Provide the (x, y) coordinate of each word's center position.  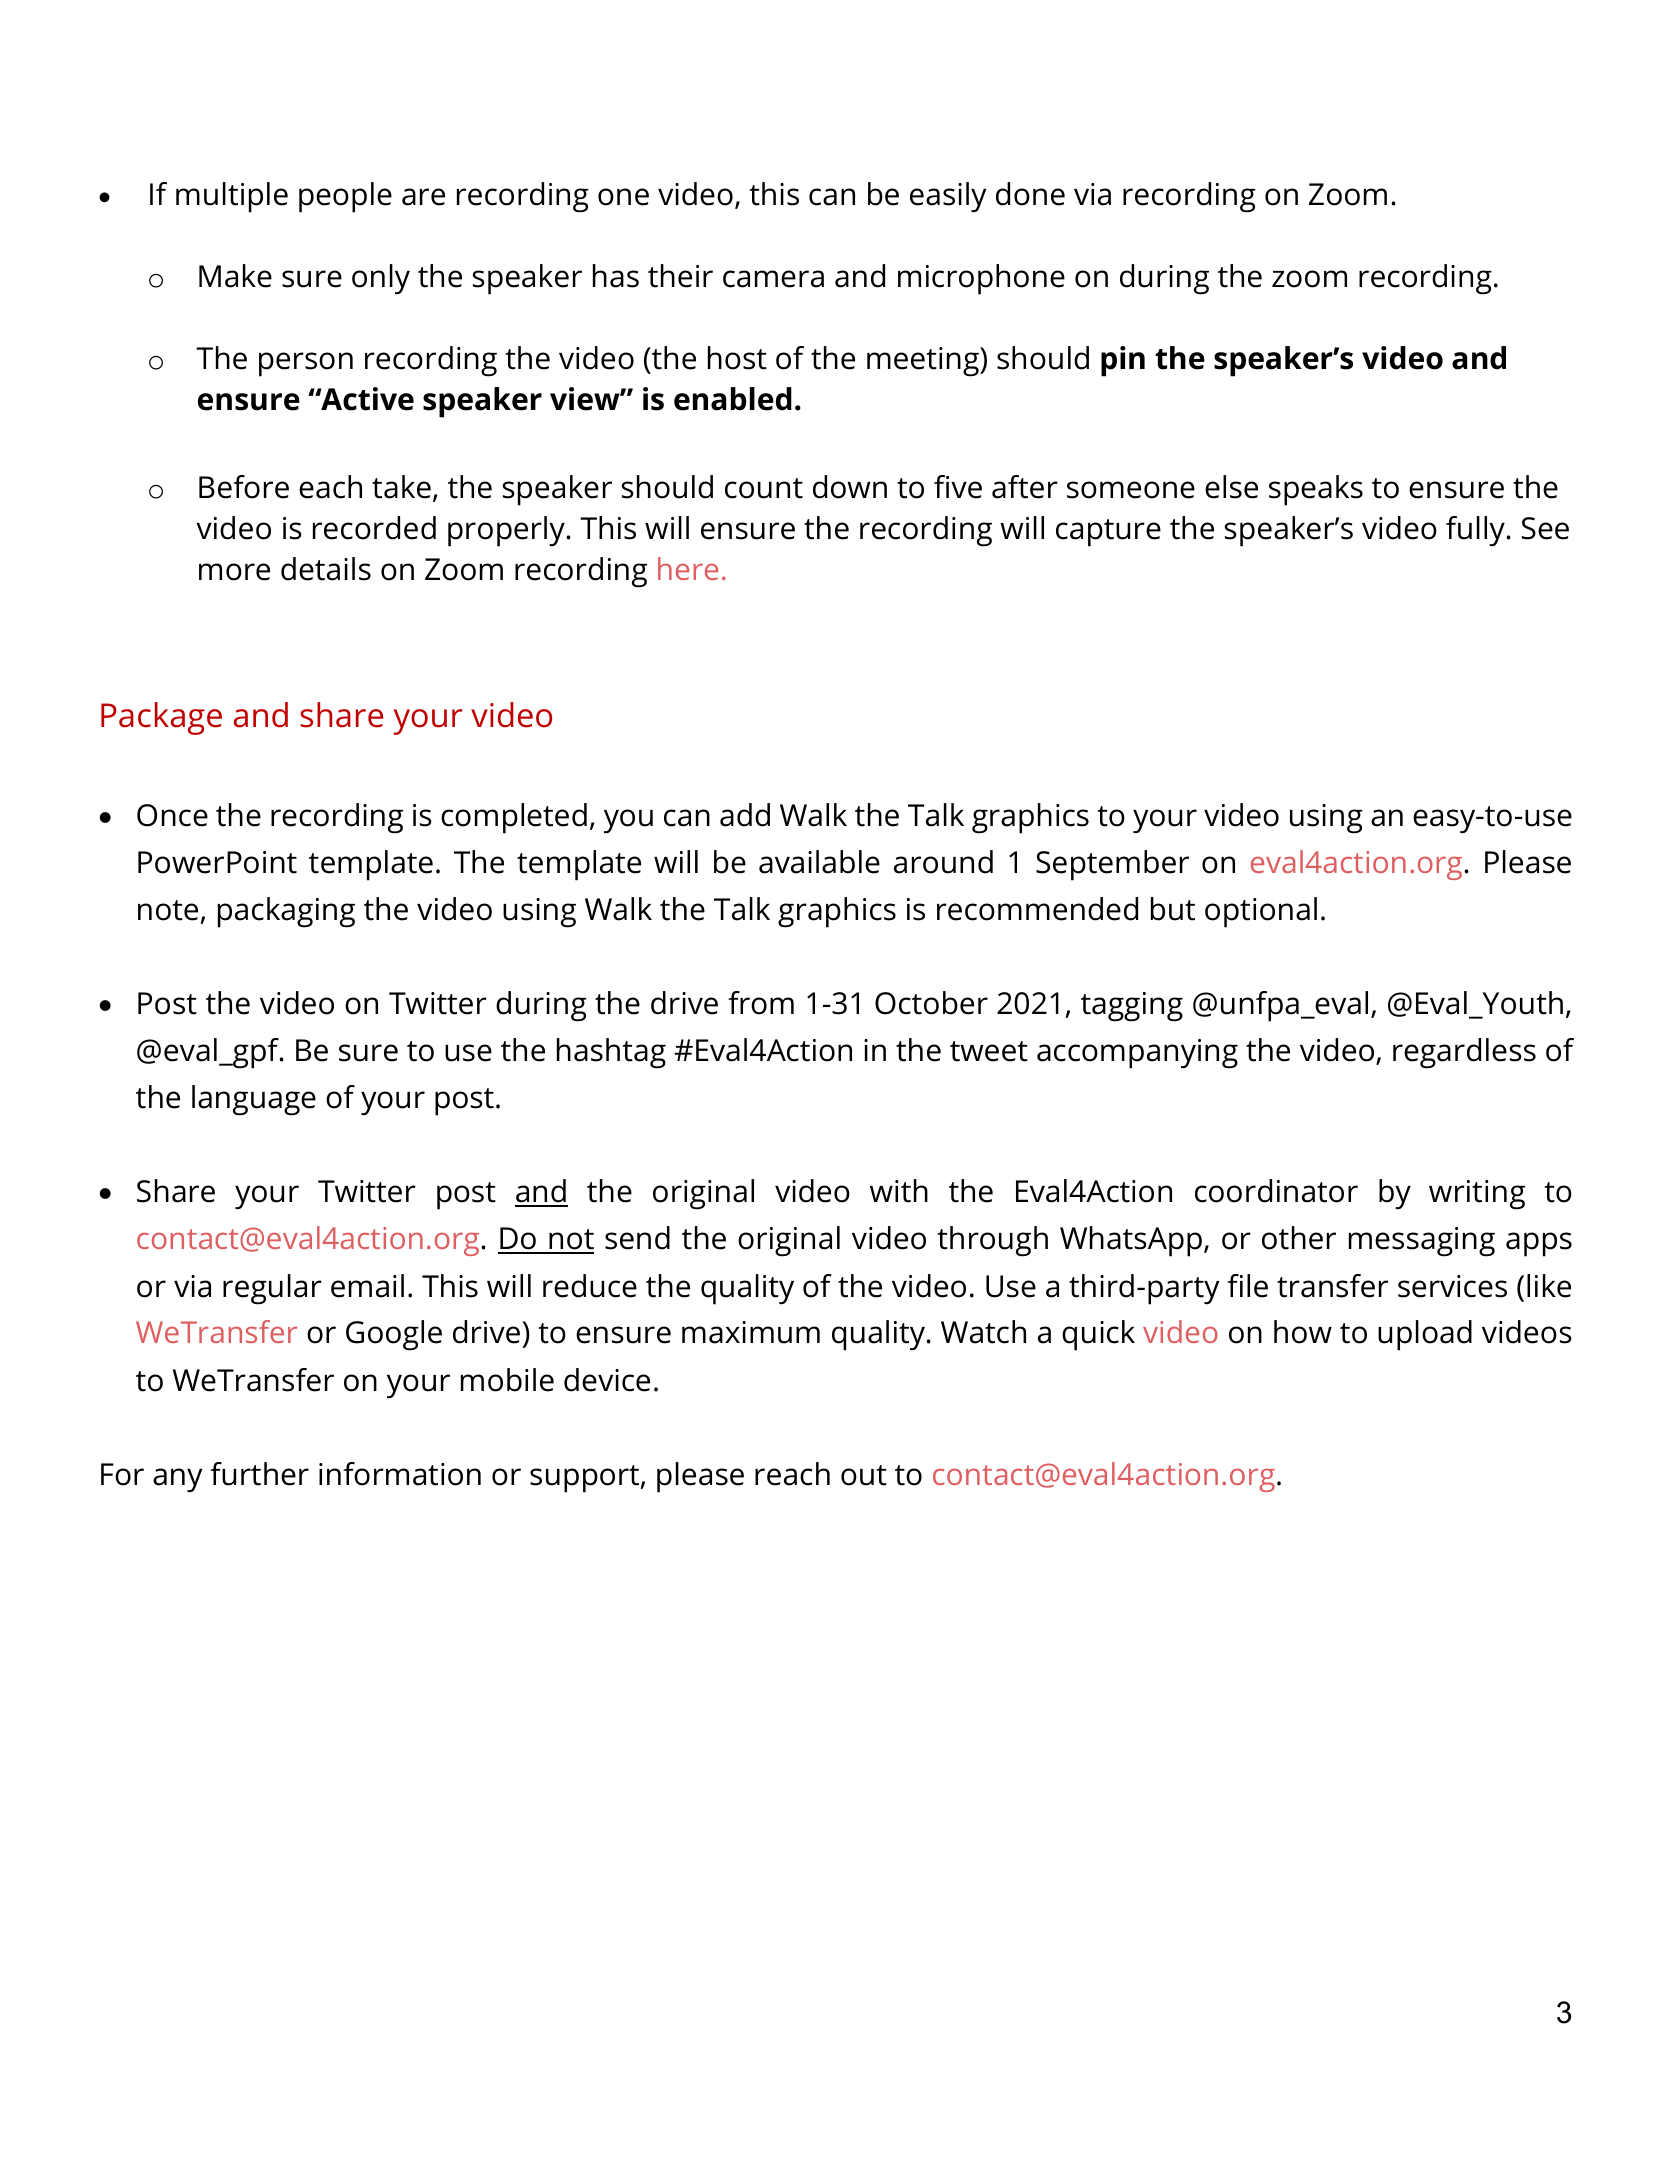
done (1030, 194)
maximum (751, 1332)
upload (1425, 1335)
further (259, 1474)
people (345, 197)
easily (948, 197)
